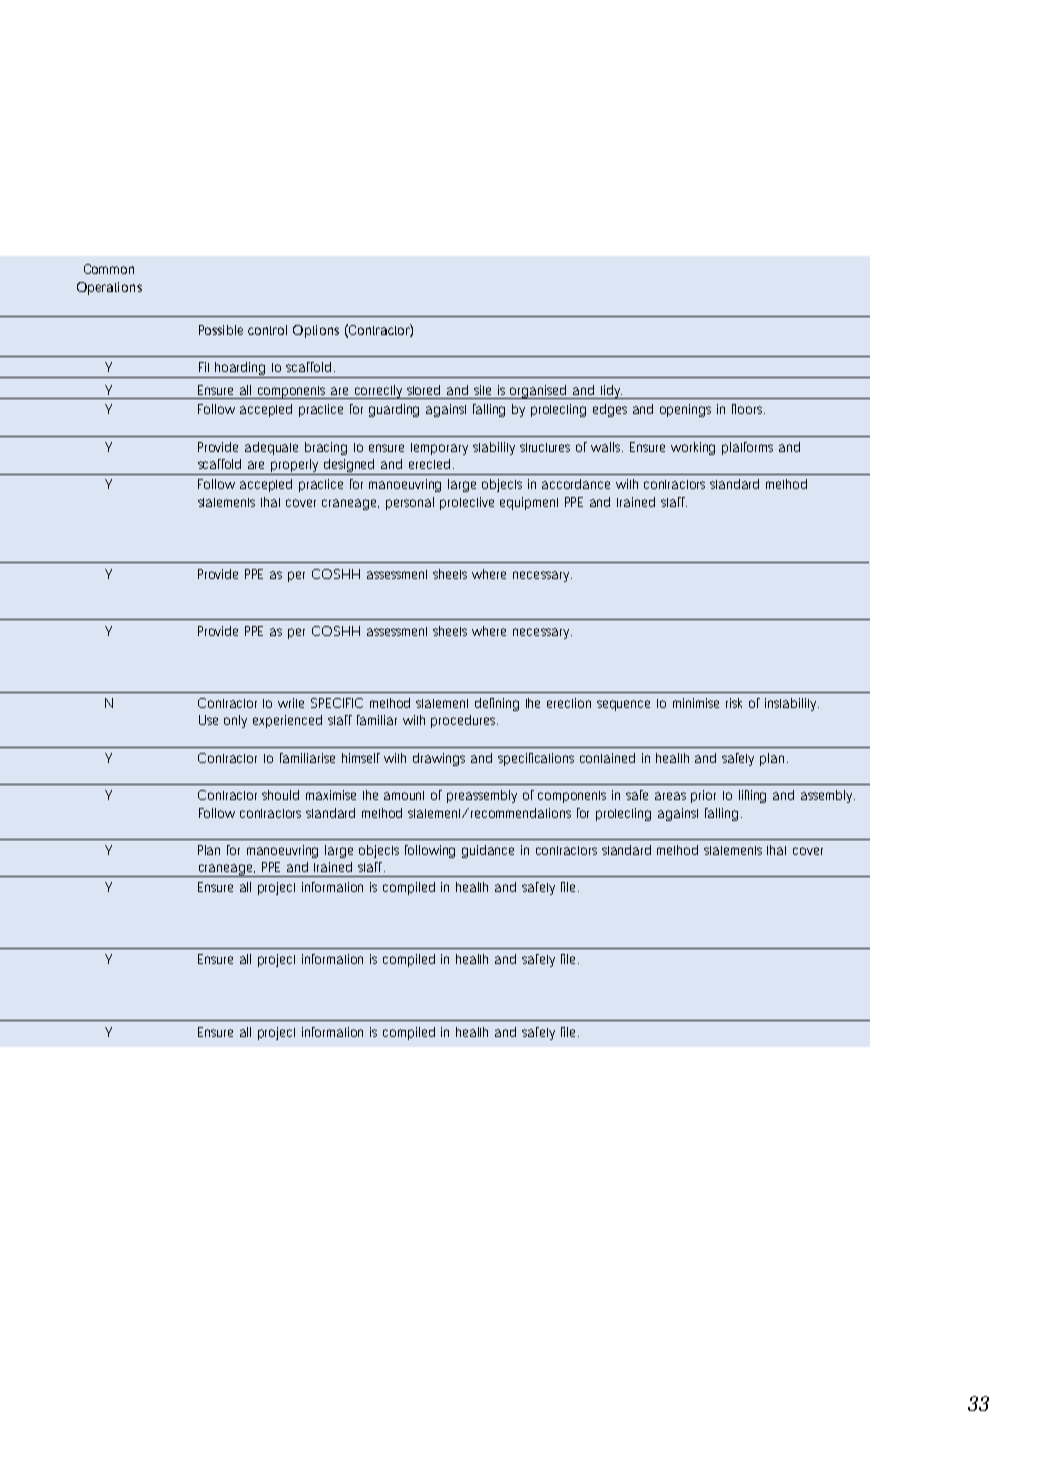  Describe the element at coordinates (610, 392) in the document. I see `tidy` at that location.
